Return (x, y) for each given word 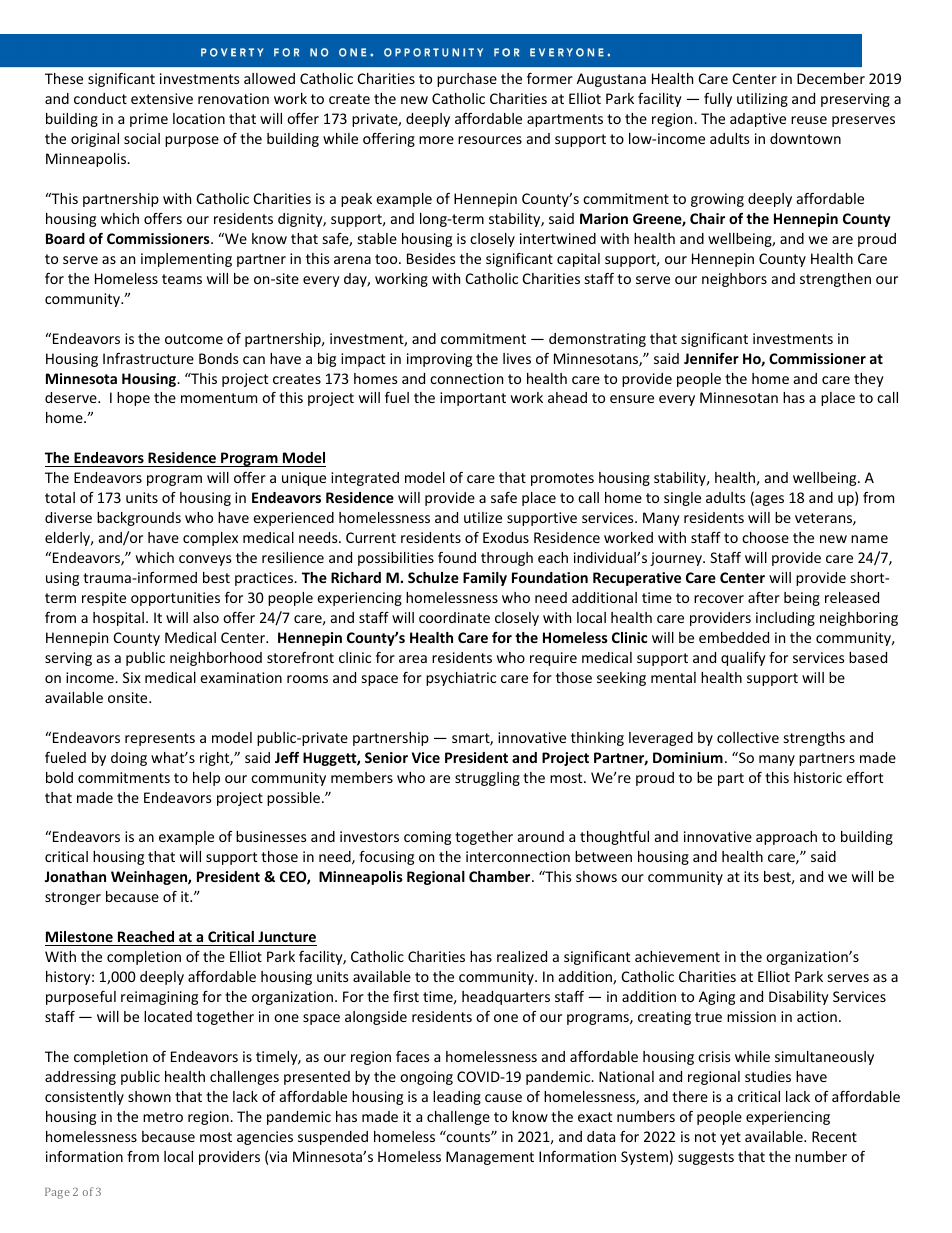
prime (149, 120)
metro (163, 1117)
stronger (73, 898)
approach (786, 838)
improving (439, 360)
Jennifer (711, 358)
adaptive (758, 120)
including (785, 619)
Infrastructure (148, 358)
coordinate (454, 617)
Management (490, 1158)
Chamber (501, 876)
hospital (118, 619)
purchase (467, 80)
